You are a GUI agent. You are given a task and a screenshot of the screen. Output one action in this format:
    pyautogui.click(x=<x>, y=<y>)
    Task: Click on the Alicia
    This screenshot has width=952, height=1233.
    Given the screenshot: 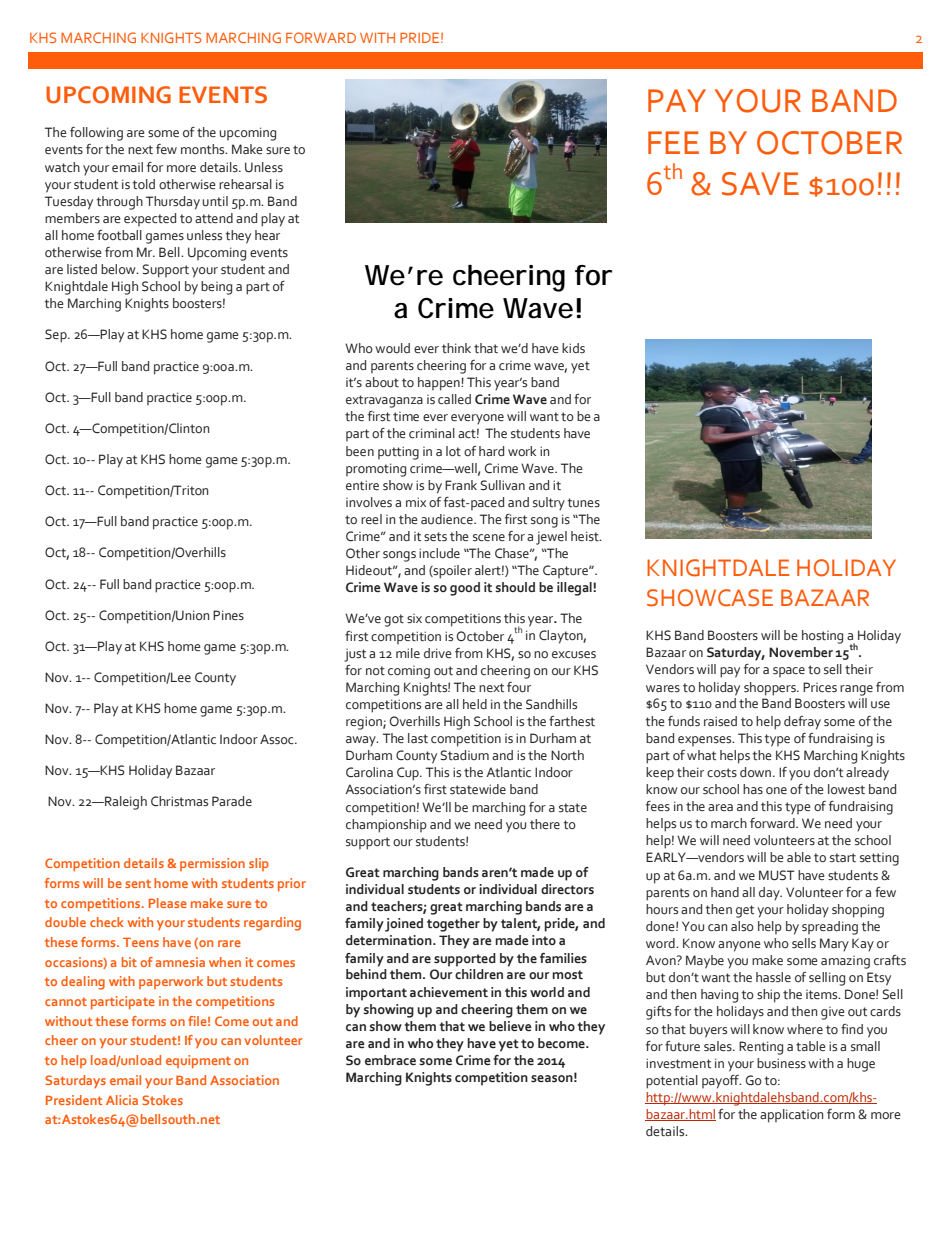 What is the action you would take?
    pyautogui.click(x=122, y=1100)
